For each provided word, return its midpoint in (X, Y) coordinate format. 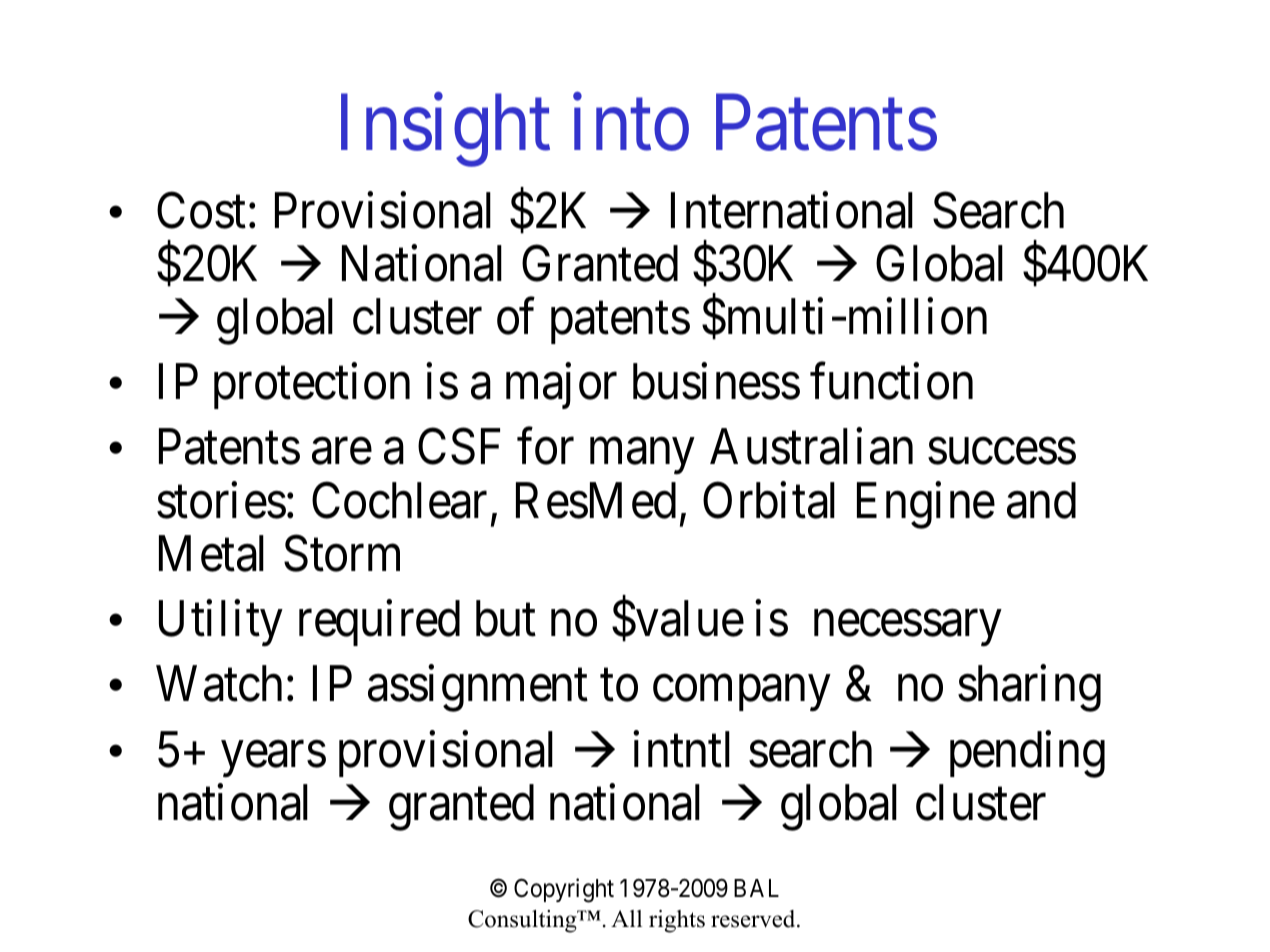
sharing (1029, 689)
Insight (445, 131)
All (626, 918)
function (891, 382)
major (561, 386)
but (506, 619)
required (379, 623)
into (631, 123)
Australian (811, 447)
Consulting (523, 921)
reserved (754, 919)
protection (312, 386)
